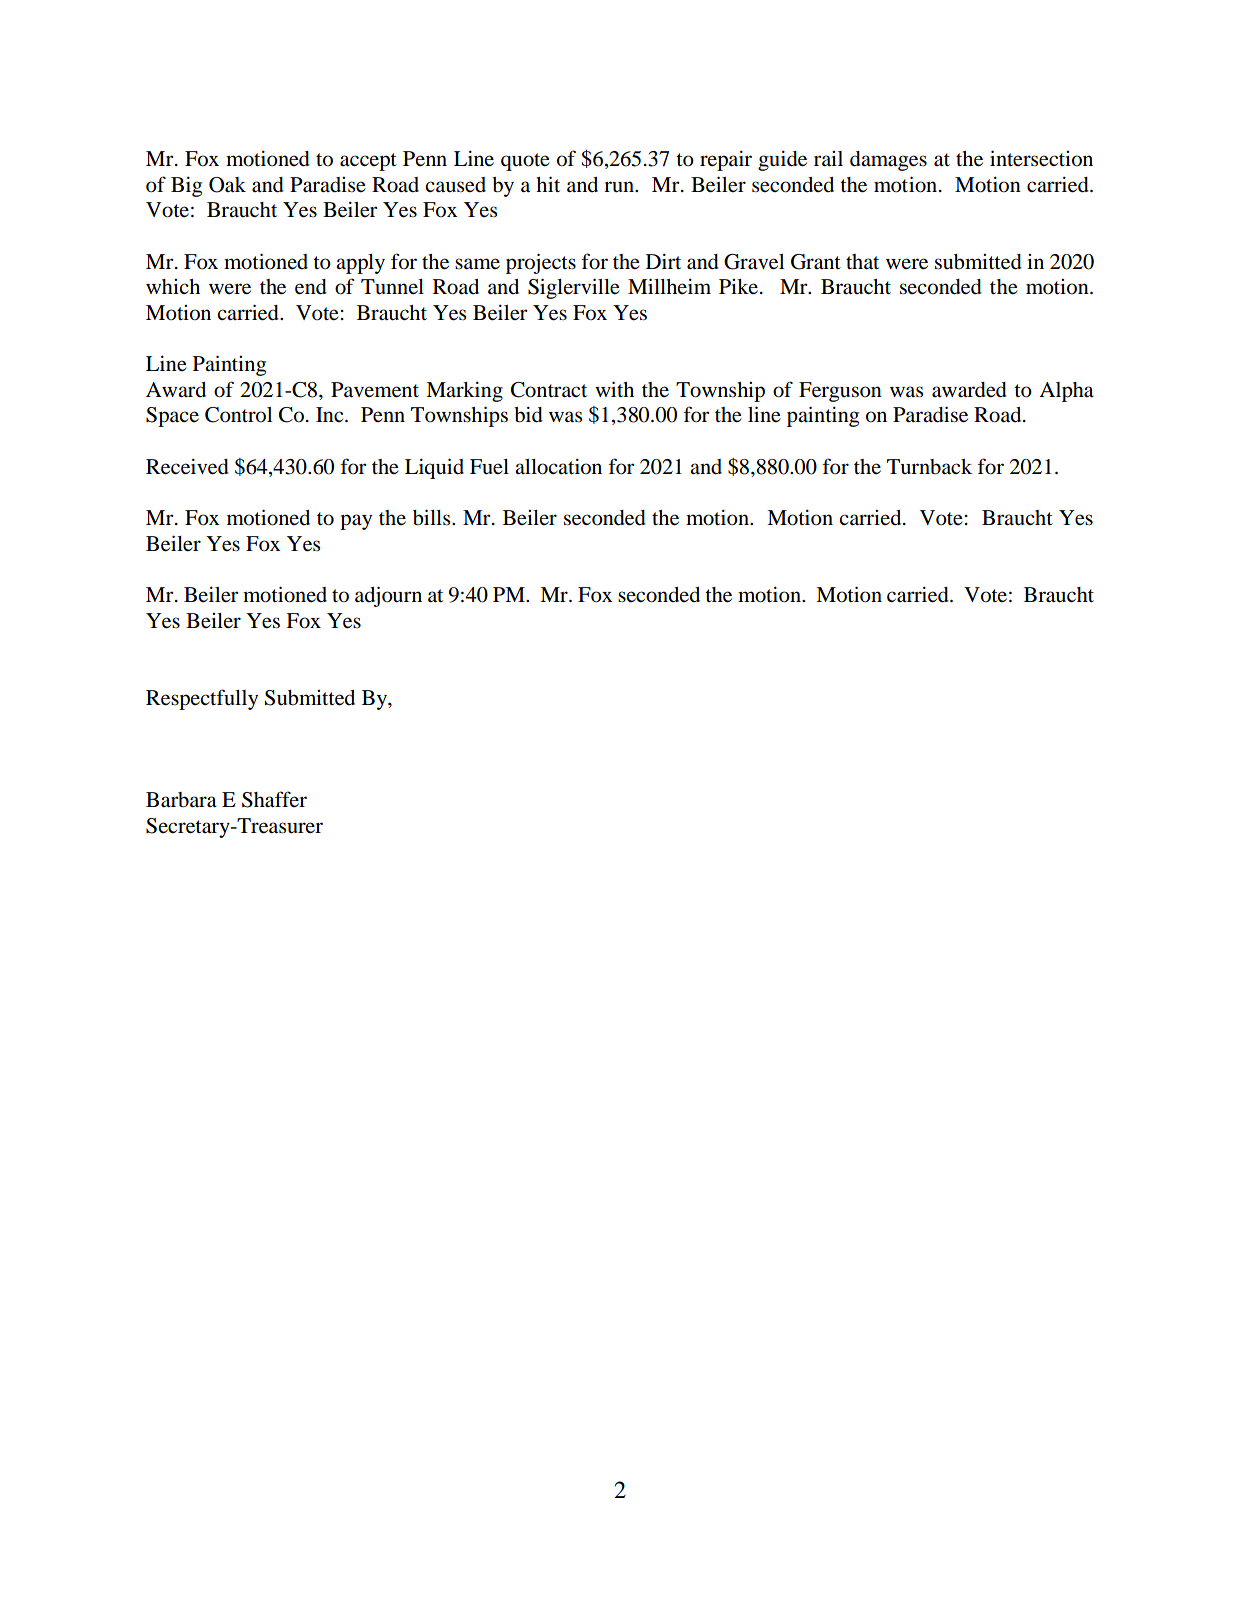 The width and height of the page is (1240, 1605). Describe the element at coordinates (181, 800) in the page. I see `Barbara` at that location.
